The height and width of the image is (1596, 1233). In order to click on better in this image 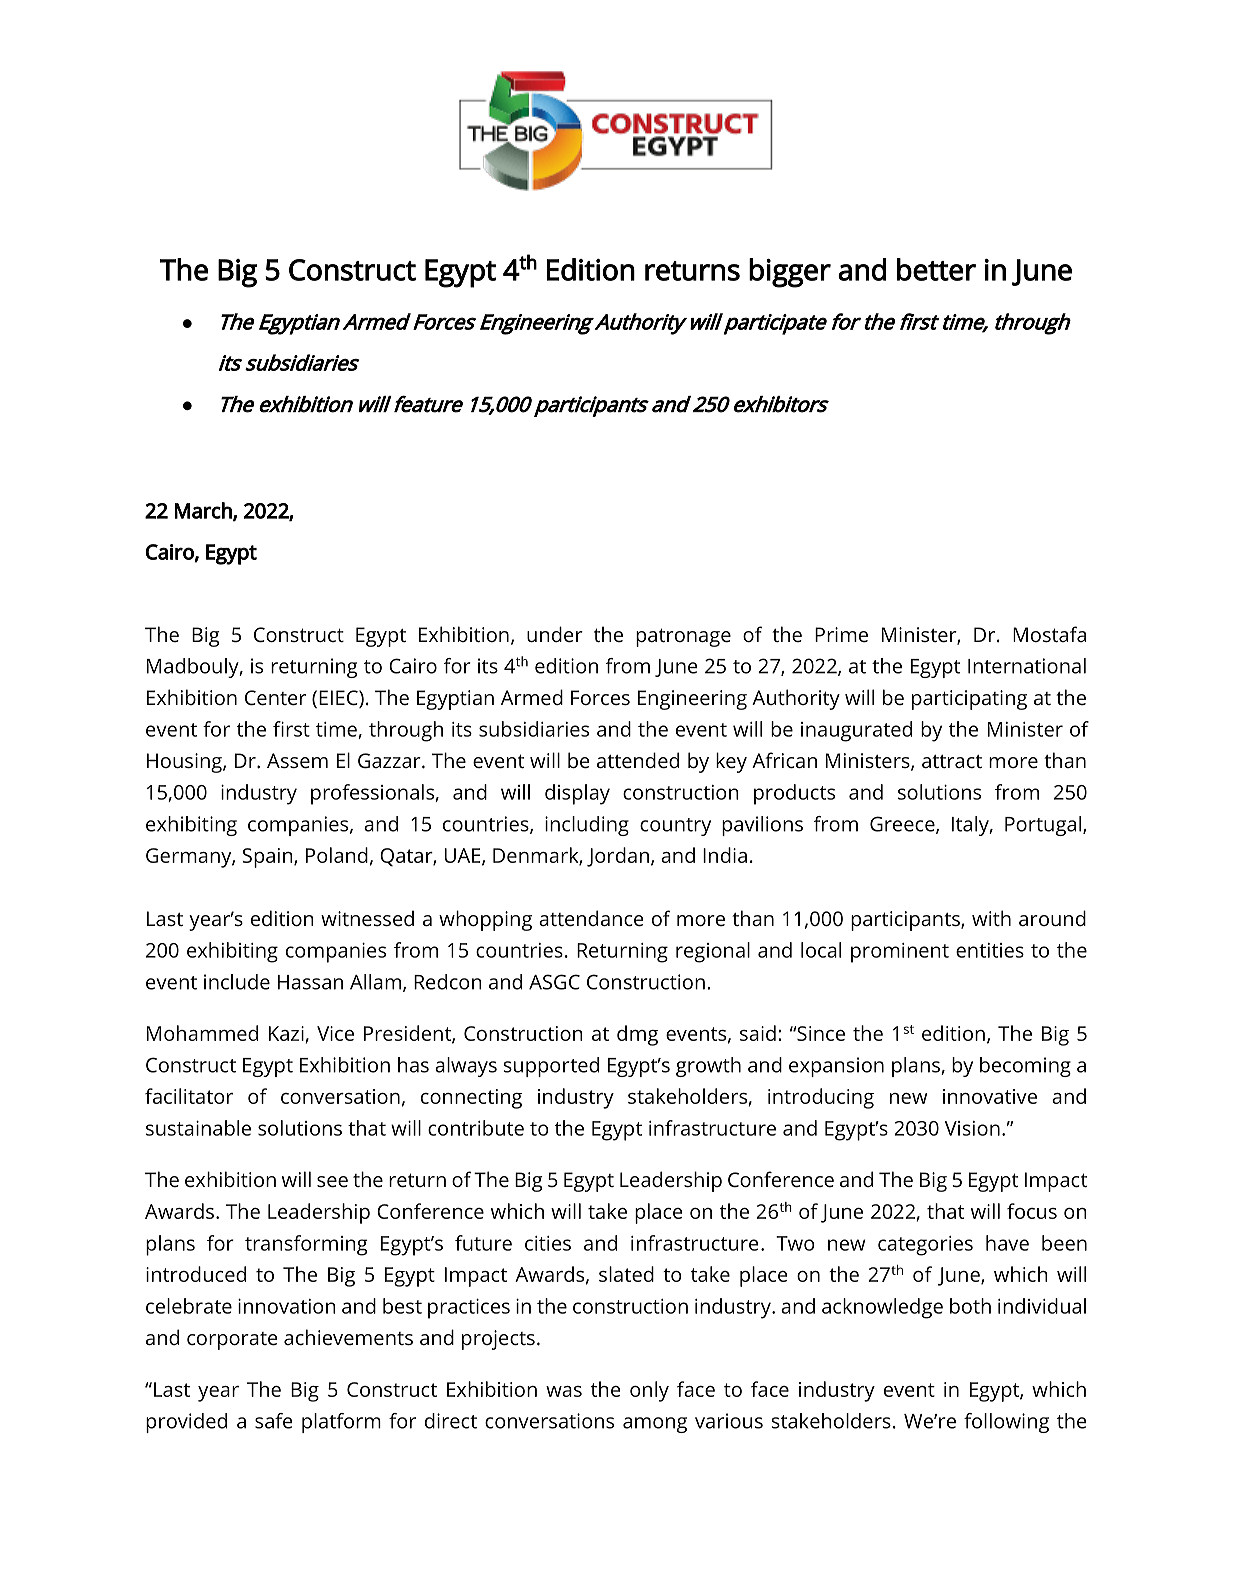, I will do `click(936, 269)`.
